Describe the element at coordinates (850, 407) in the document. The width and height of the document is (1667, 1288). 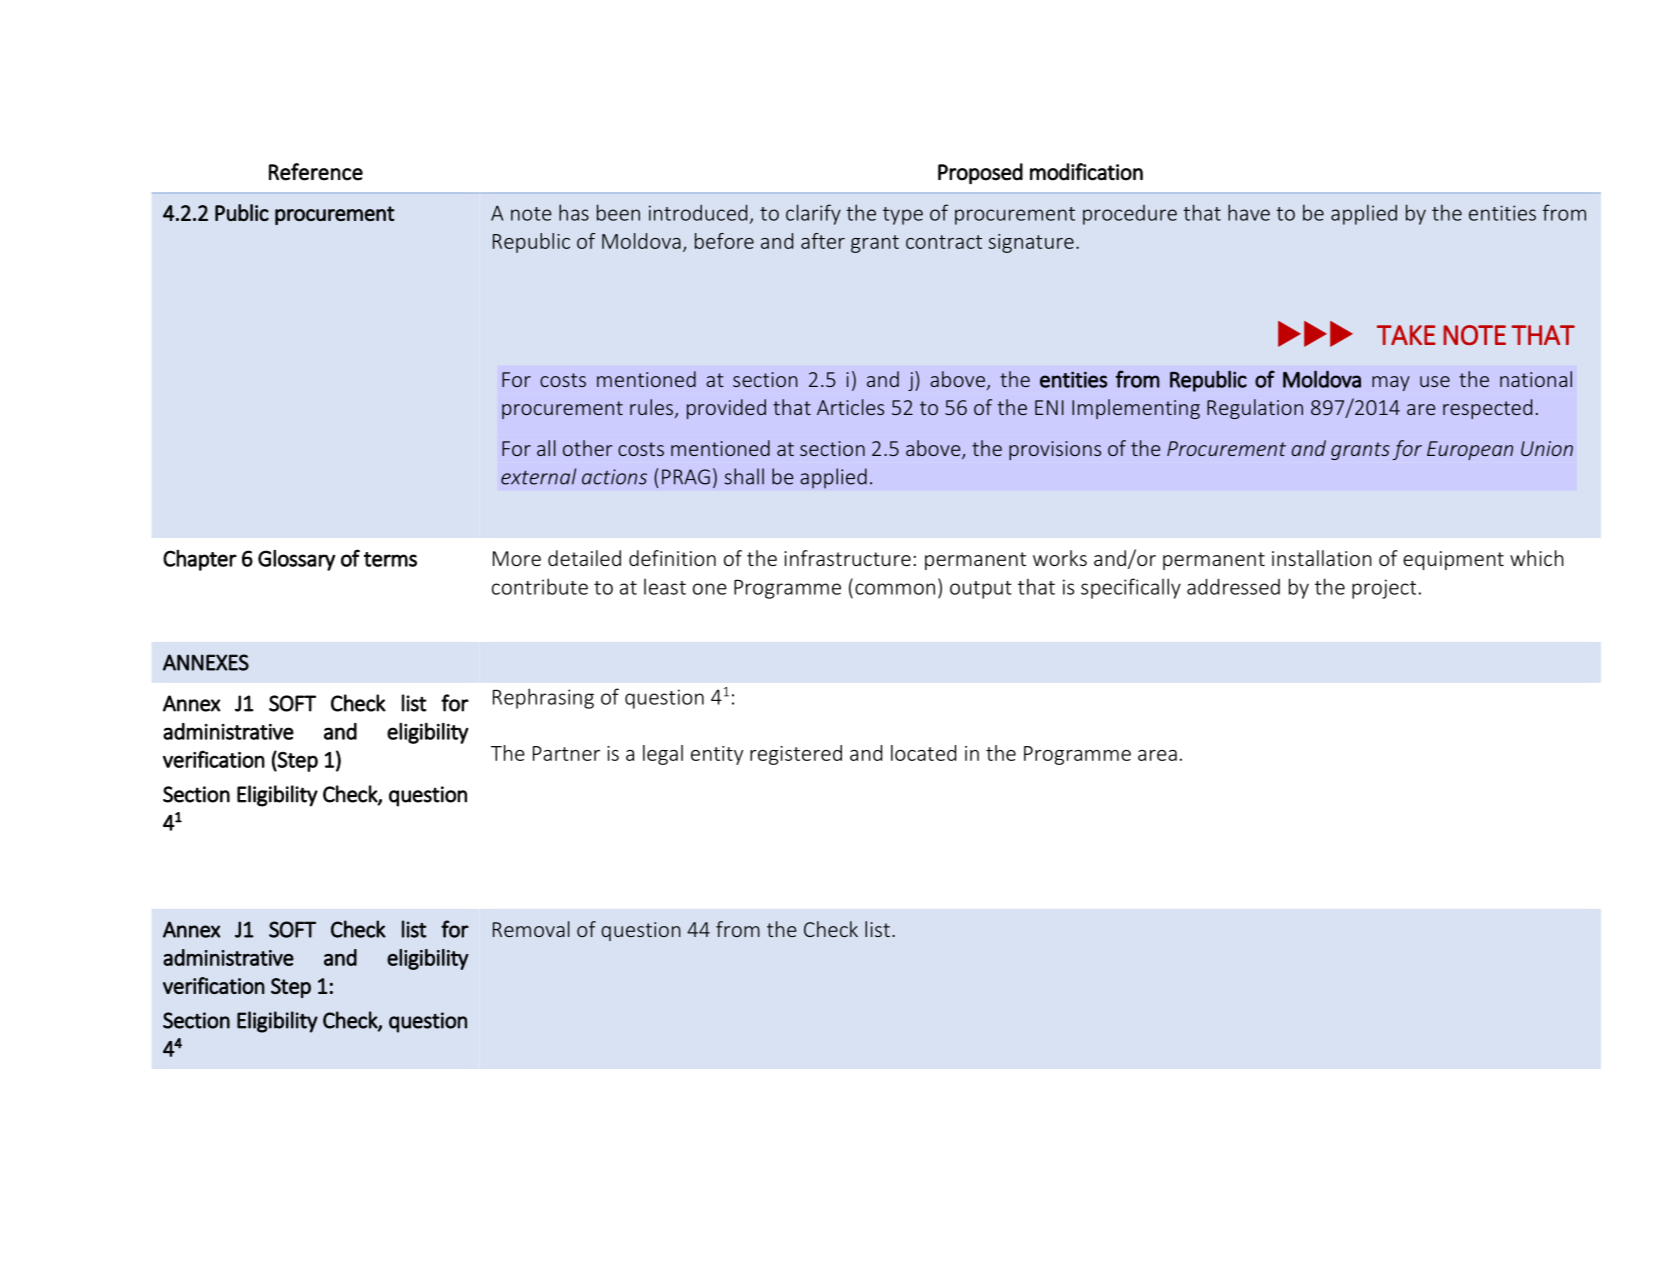
I see `Articles` at that location.
